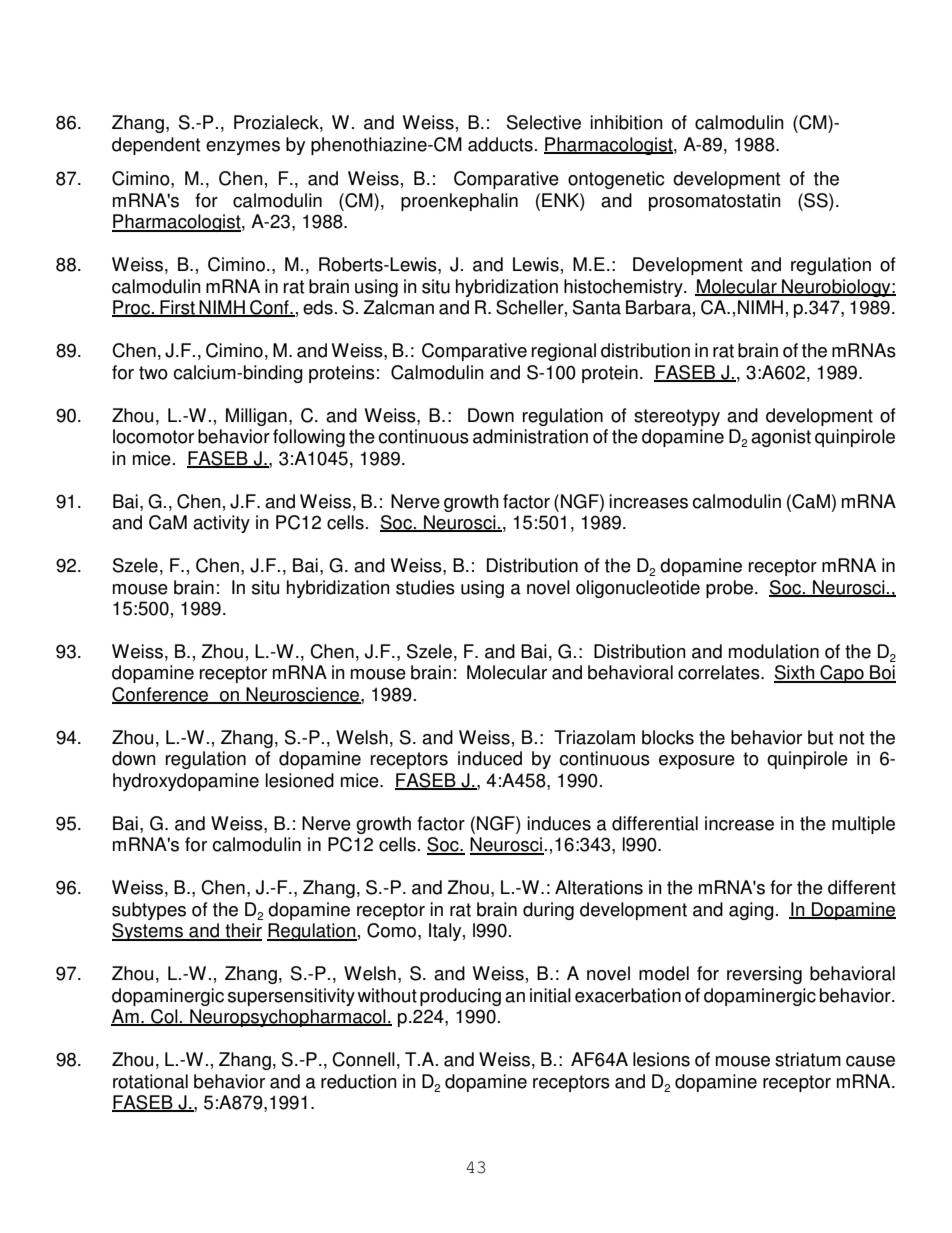 The image size is (952, 1233). What do you see at coordinates (564, 352) in the screenshot?
I see `regional` at bounding box center [564, 352].
